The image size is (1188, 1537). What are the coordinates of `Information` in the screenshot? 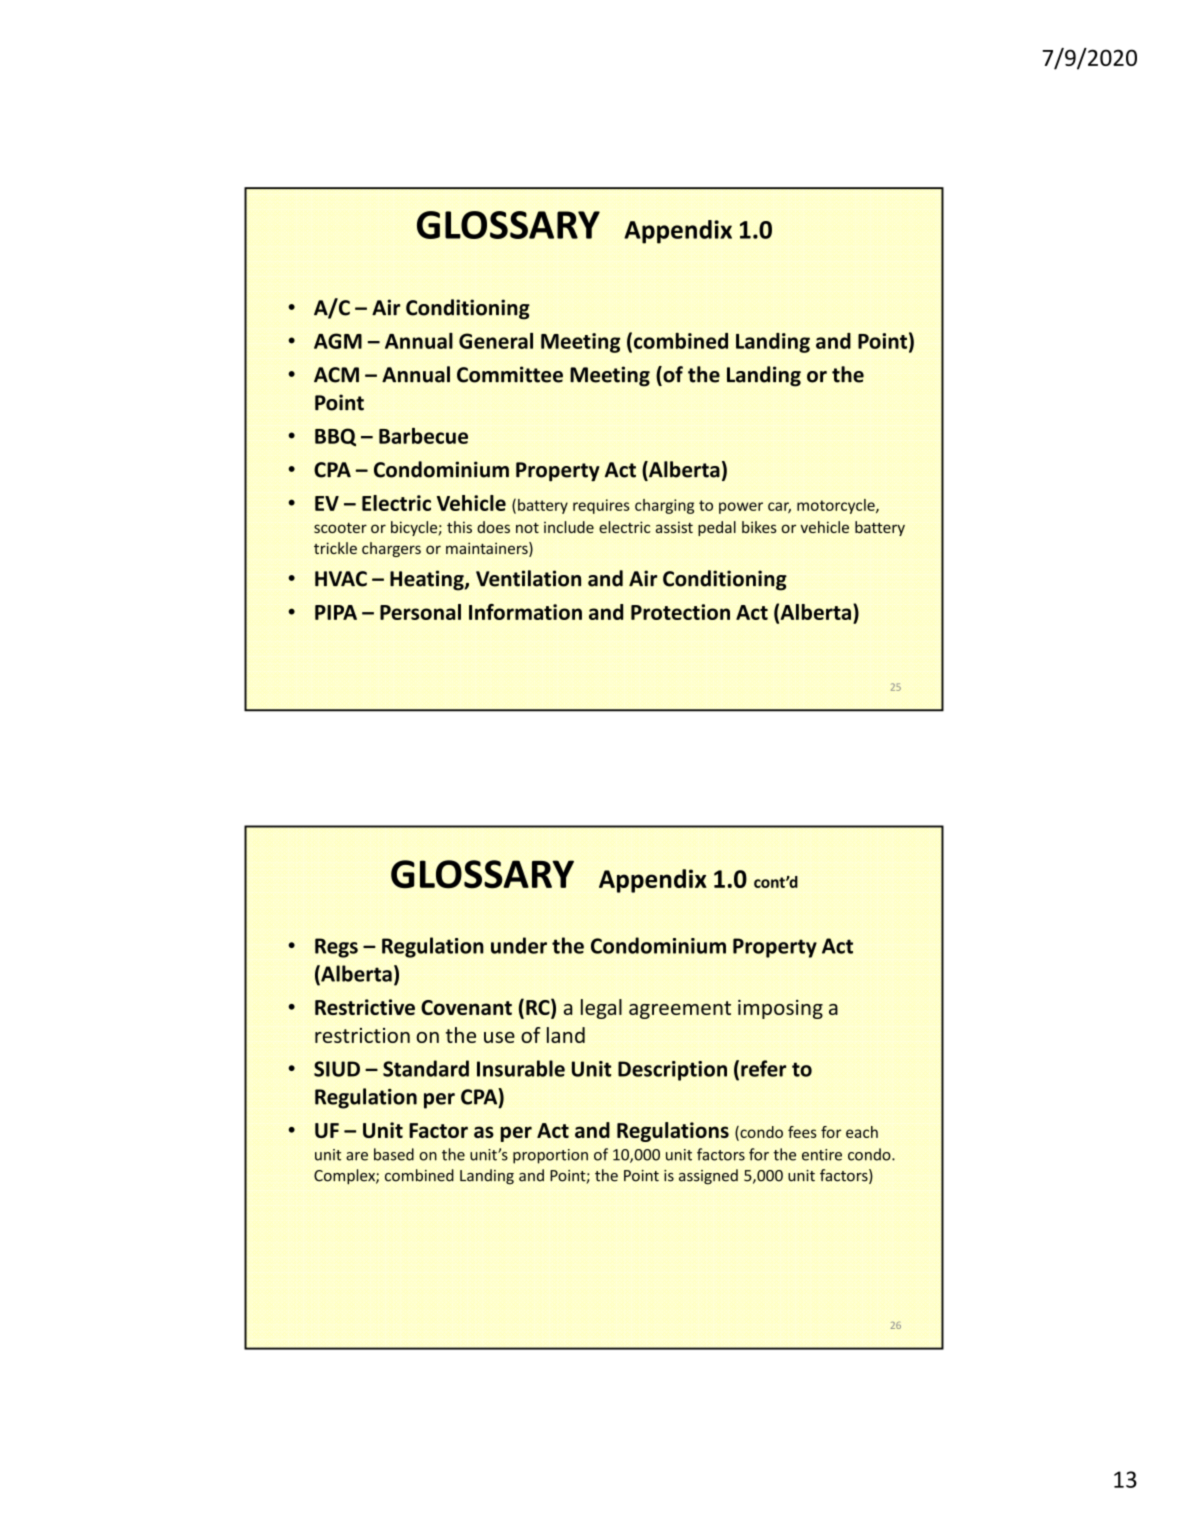 It's located at (525, 612).
